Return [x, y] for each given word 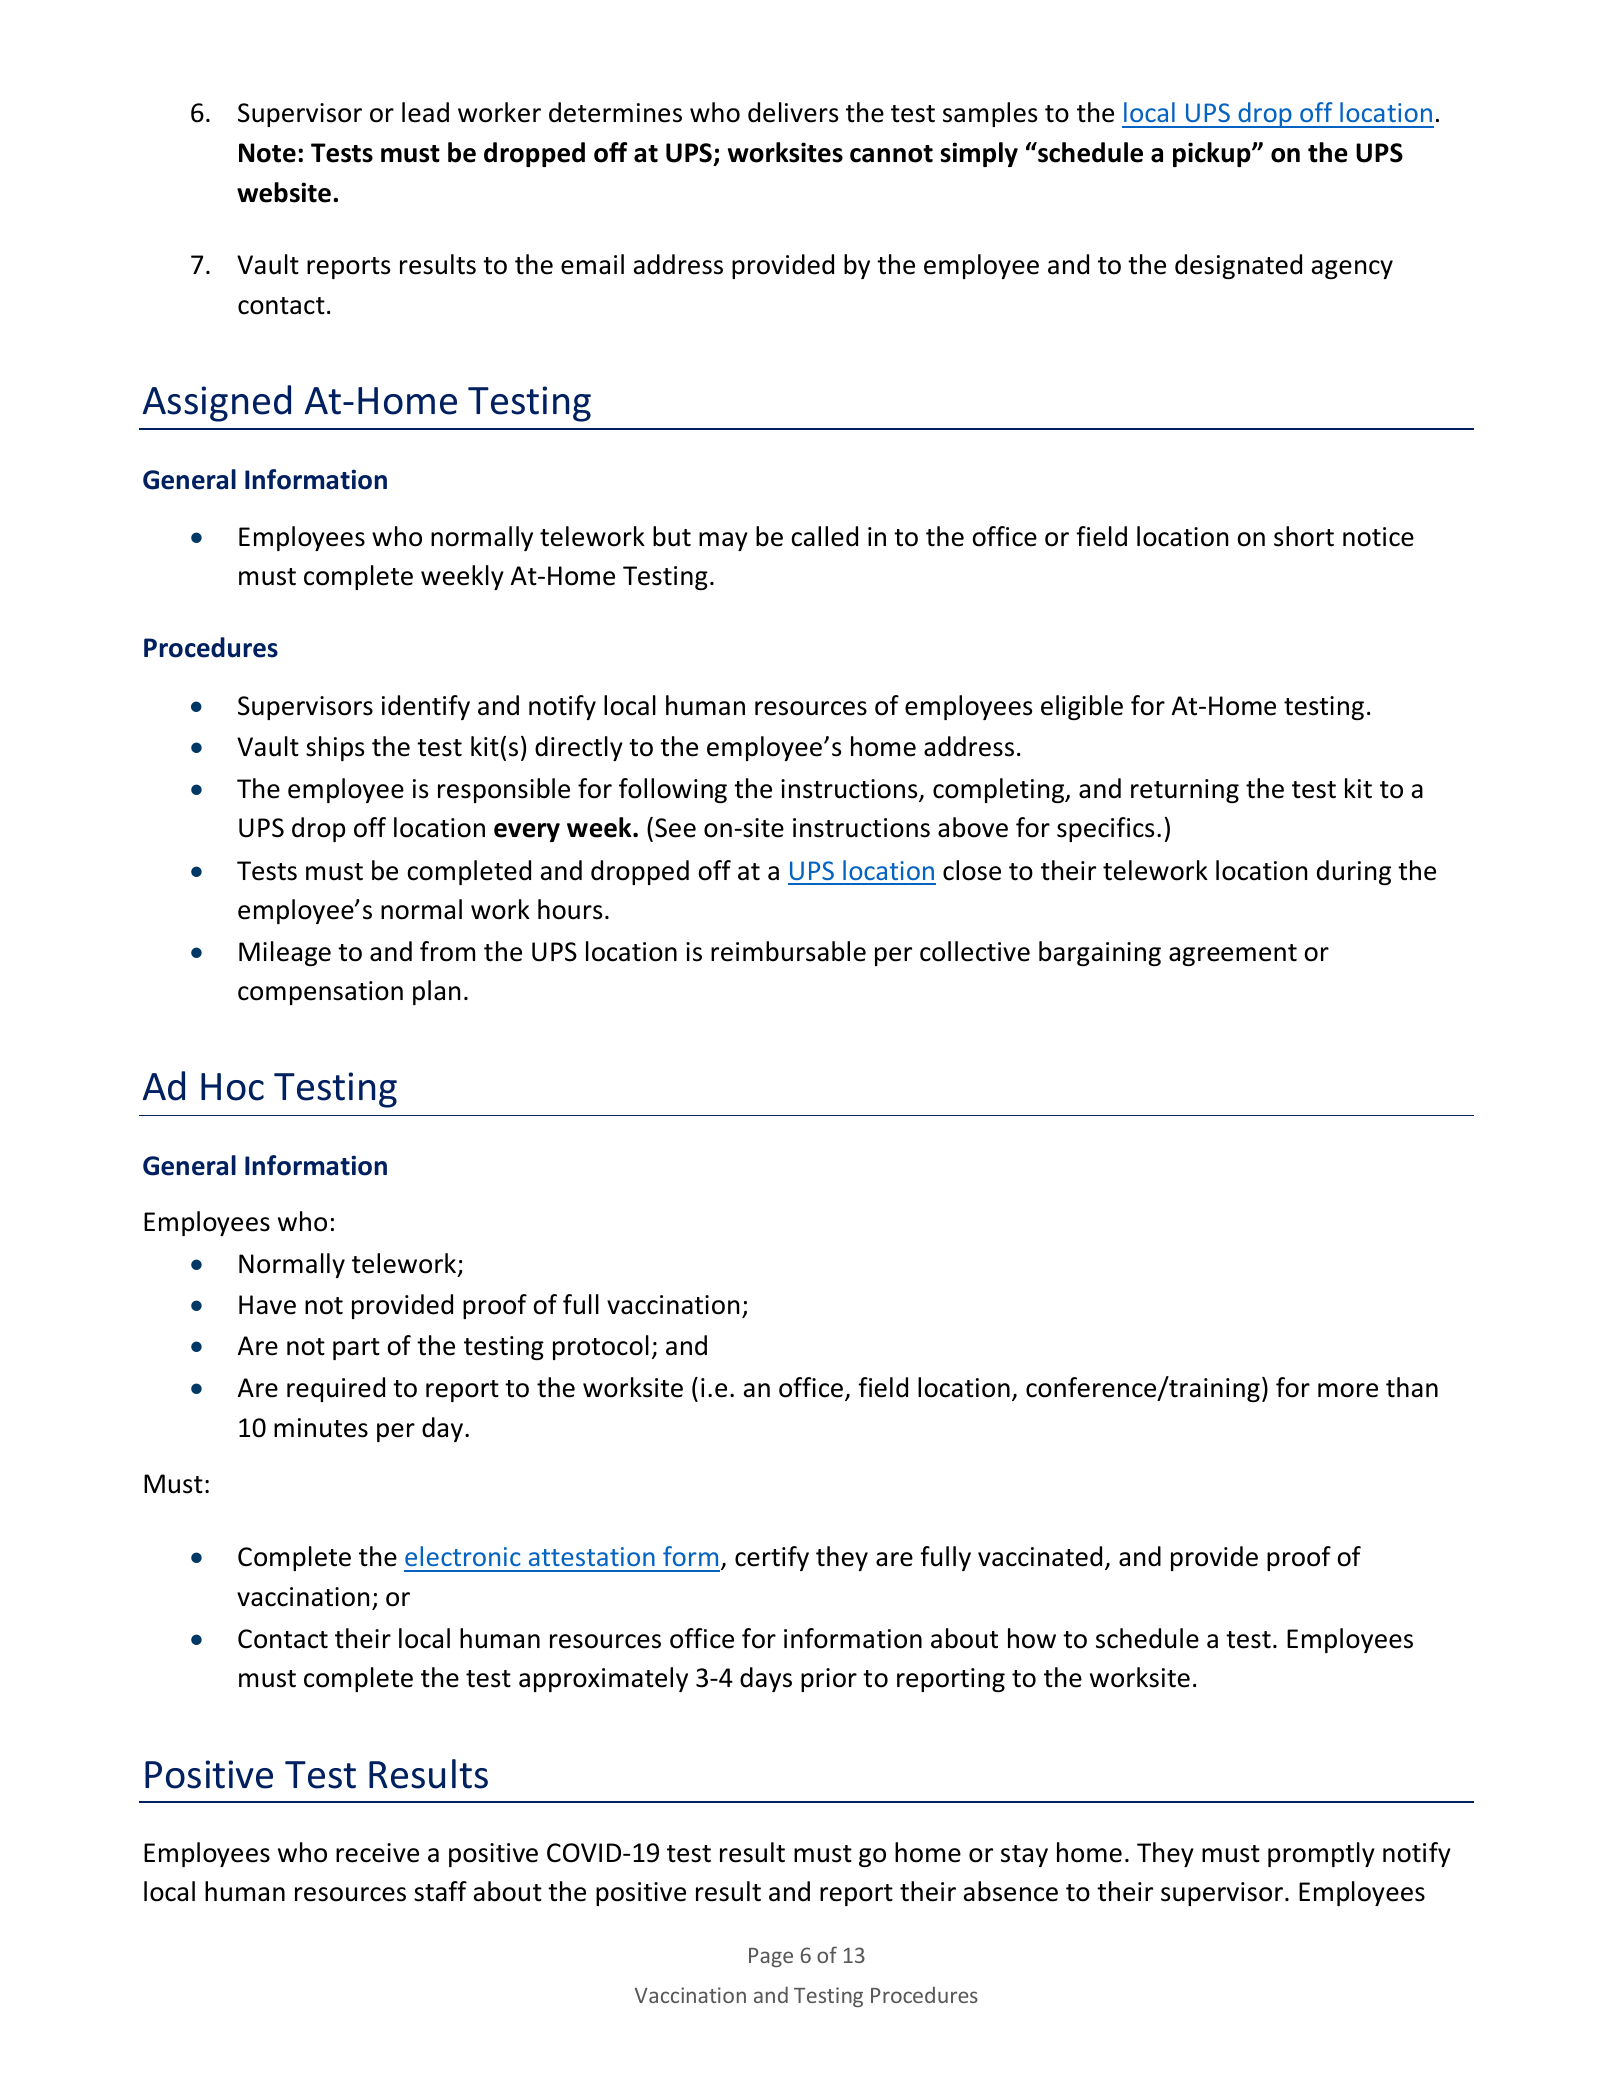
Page [771, 1957]
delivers [793, 112]
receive [377, 1853]
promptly [1321, 1854]
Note [267, 153]
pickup [1213, 154]
